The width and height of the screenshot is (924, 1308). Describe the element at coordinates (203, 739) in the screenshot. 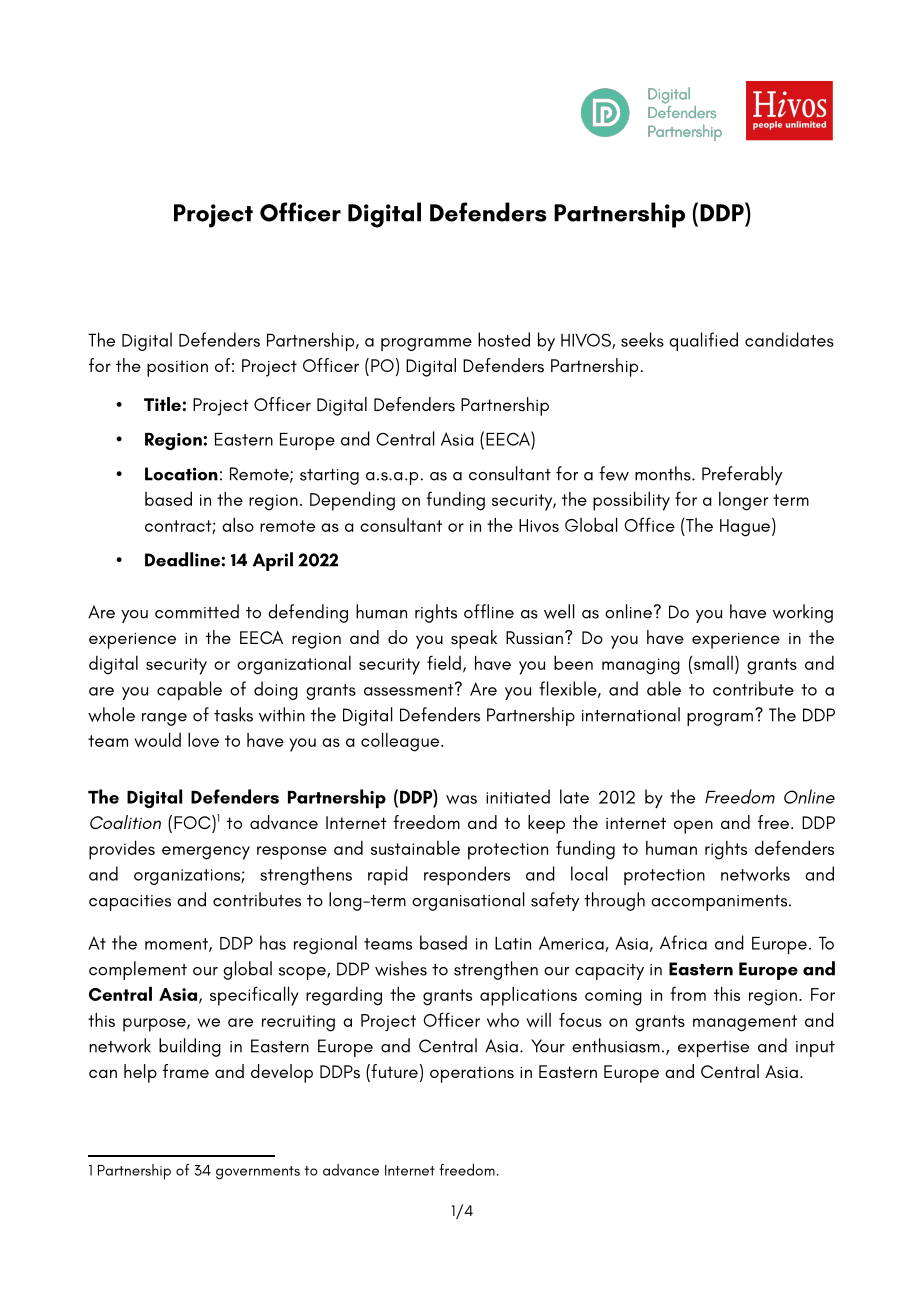

I see `love` at that location.
